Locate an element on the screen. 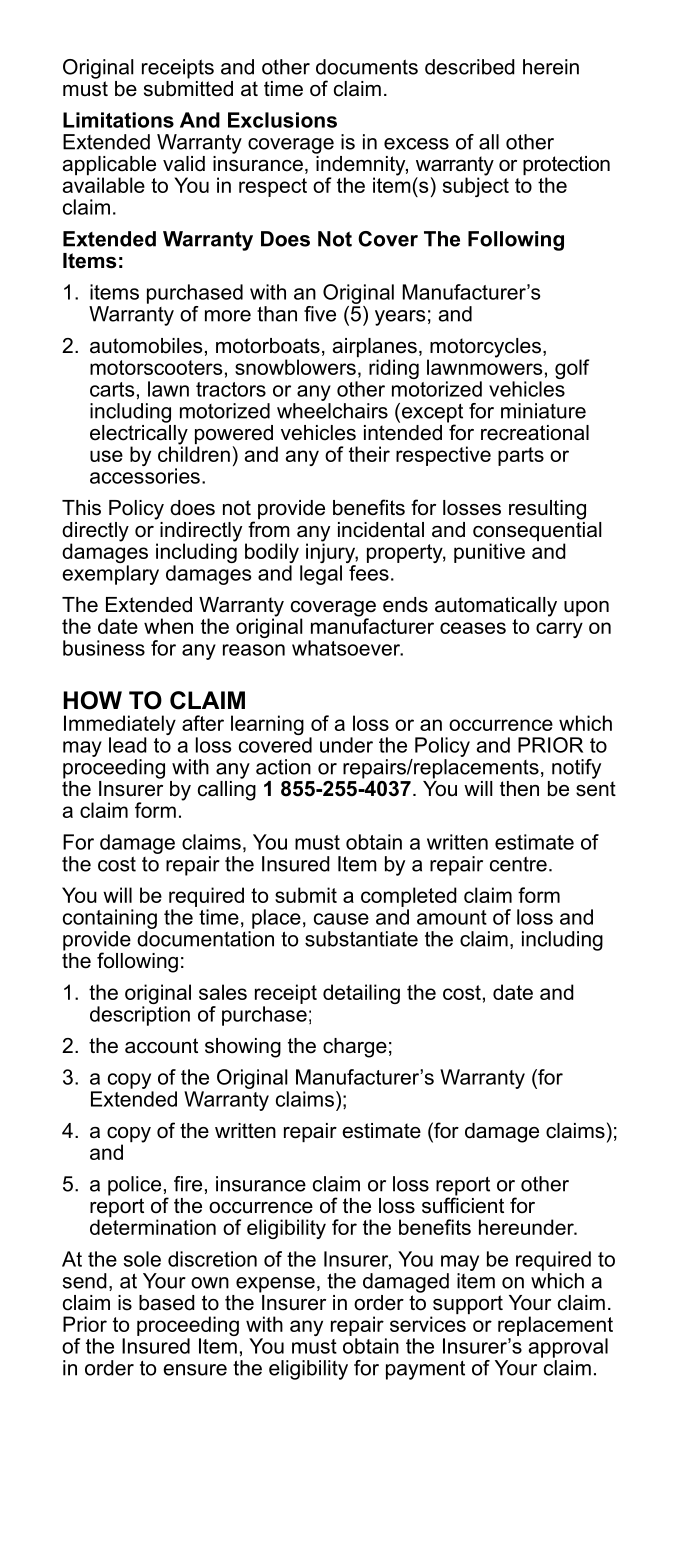 This screenshot has height=1568, width=686. documents is located at coordinates (367, 67).
